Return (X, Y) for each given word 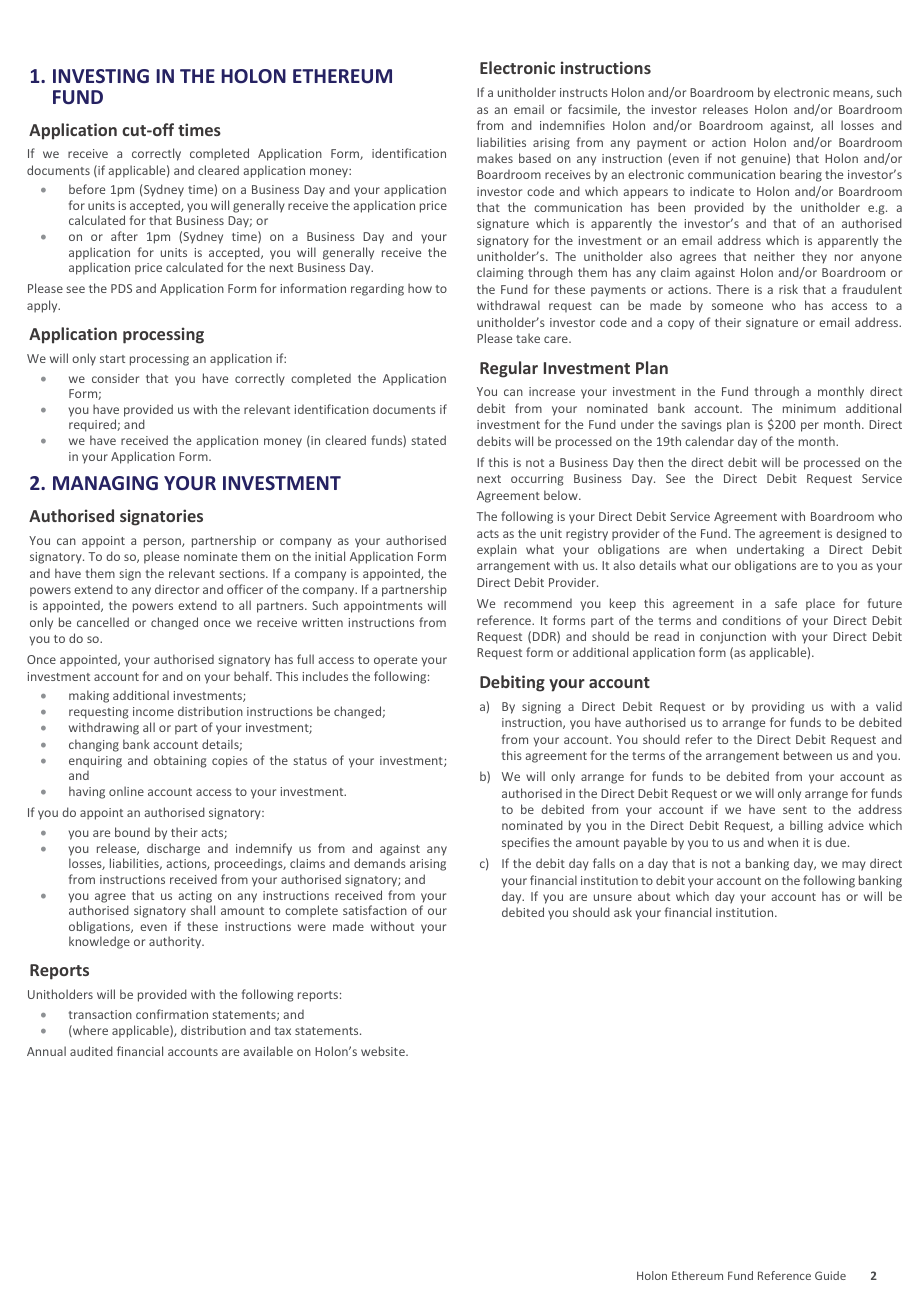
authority (176, 942)
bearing (801, 175)
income (153, 711)
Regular (509, 369)
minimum (809, 408)
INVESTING (101, 76)
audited (91, 1051)
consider (115, 378)
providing (778, 708)
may (854, 866)
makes (495, 158)
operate (395, 661)
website (384, 1051)
